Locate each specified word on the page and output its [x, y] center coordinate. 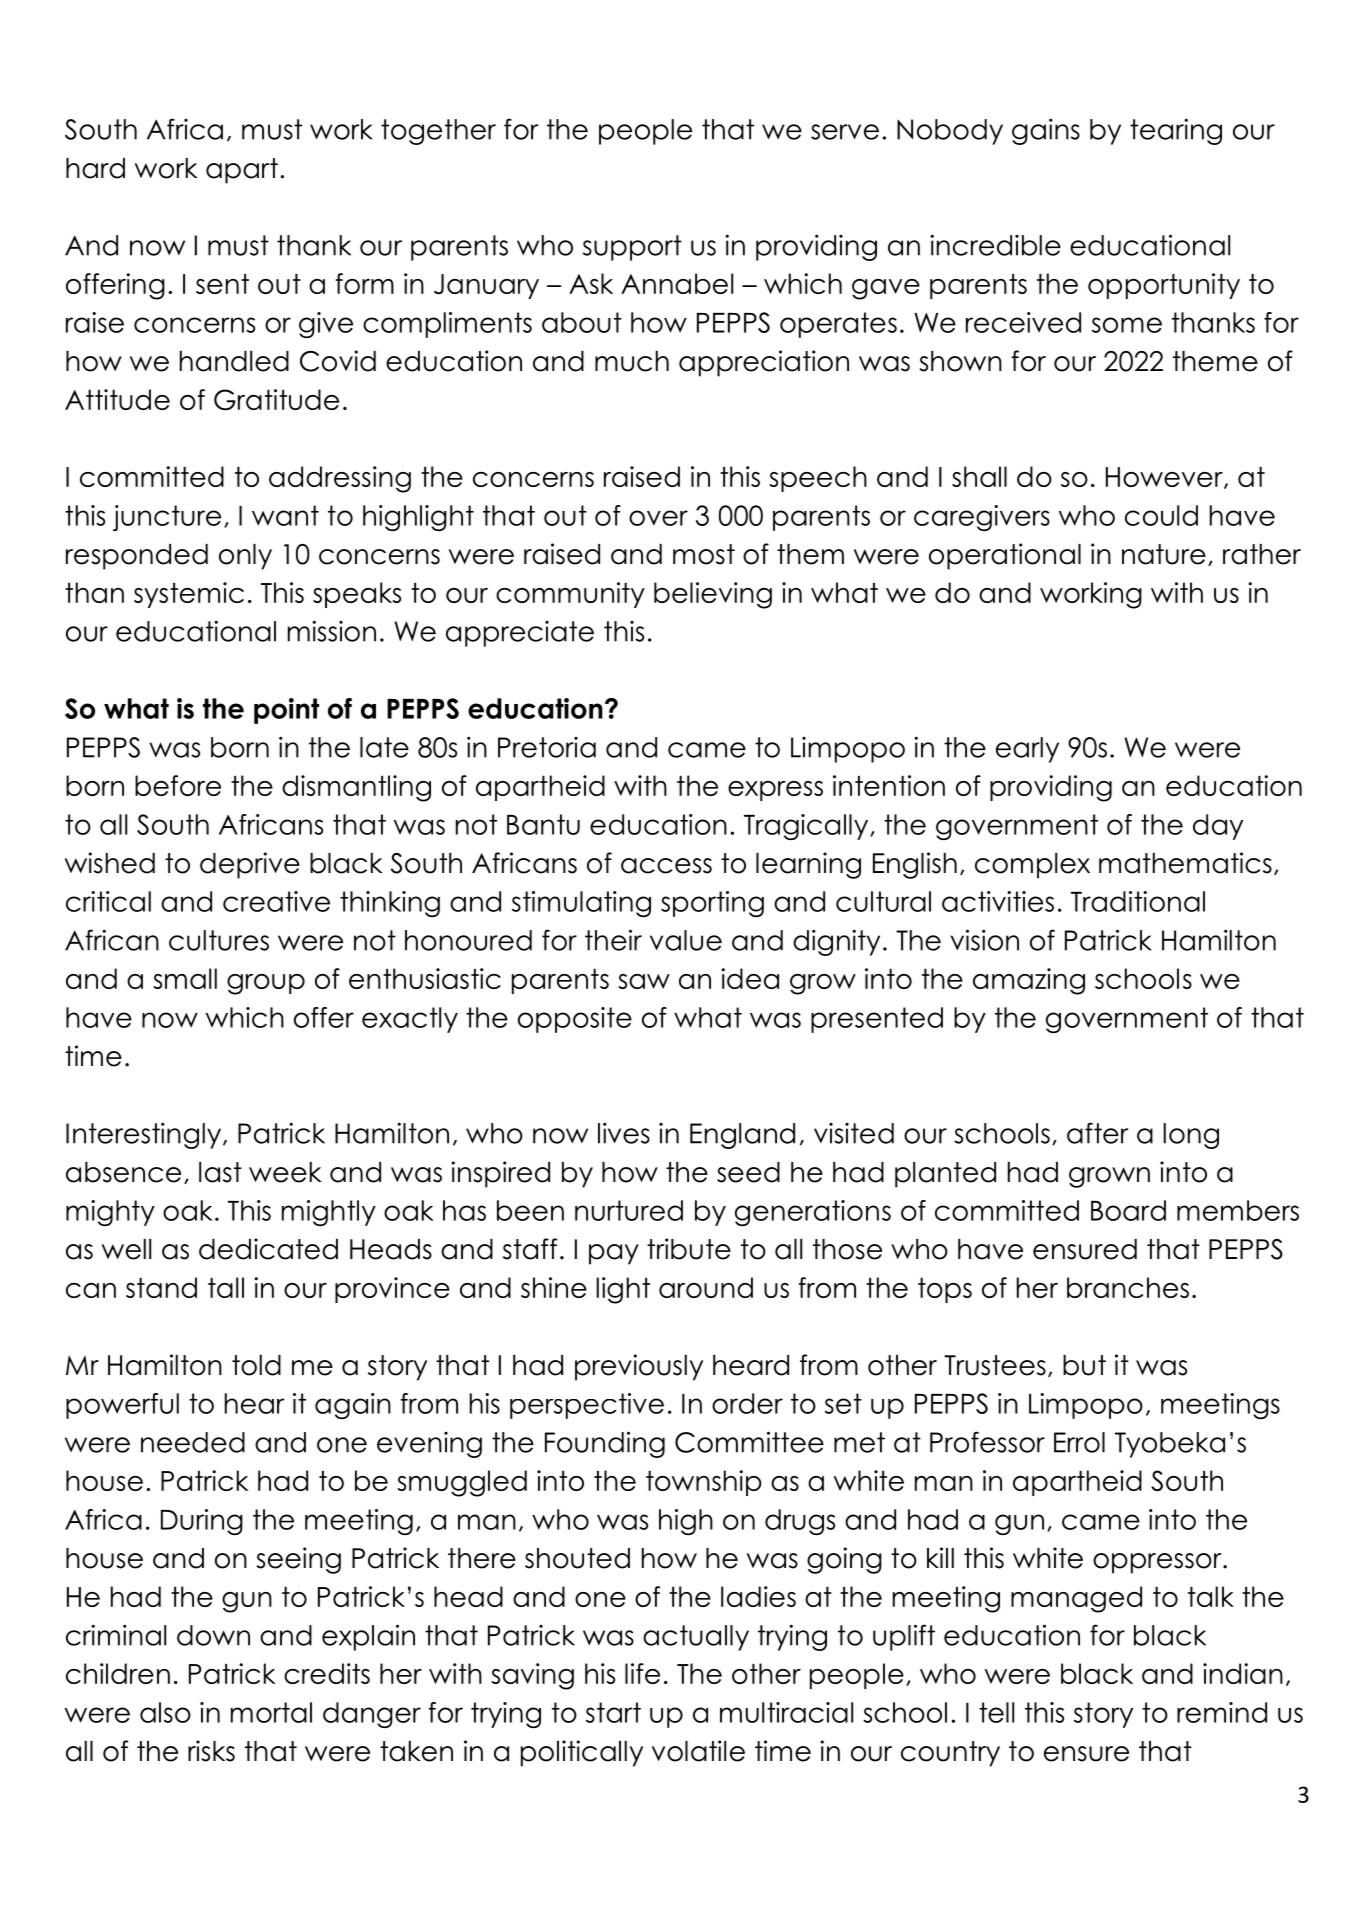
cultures [219, 940]
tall [226, 1287]
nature [1164, 554]
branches [1128, 1287]
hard [95, 168]
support [632, 248]
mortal [271, 1712]
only [245, 557]
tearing [1176, 131]
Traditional [1138, 901]
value [686, 940]
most [704, 554]
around [706, 1287]
